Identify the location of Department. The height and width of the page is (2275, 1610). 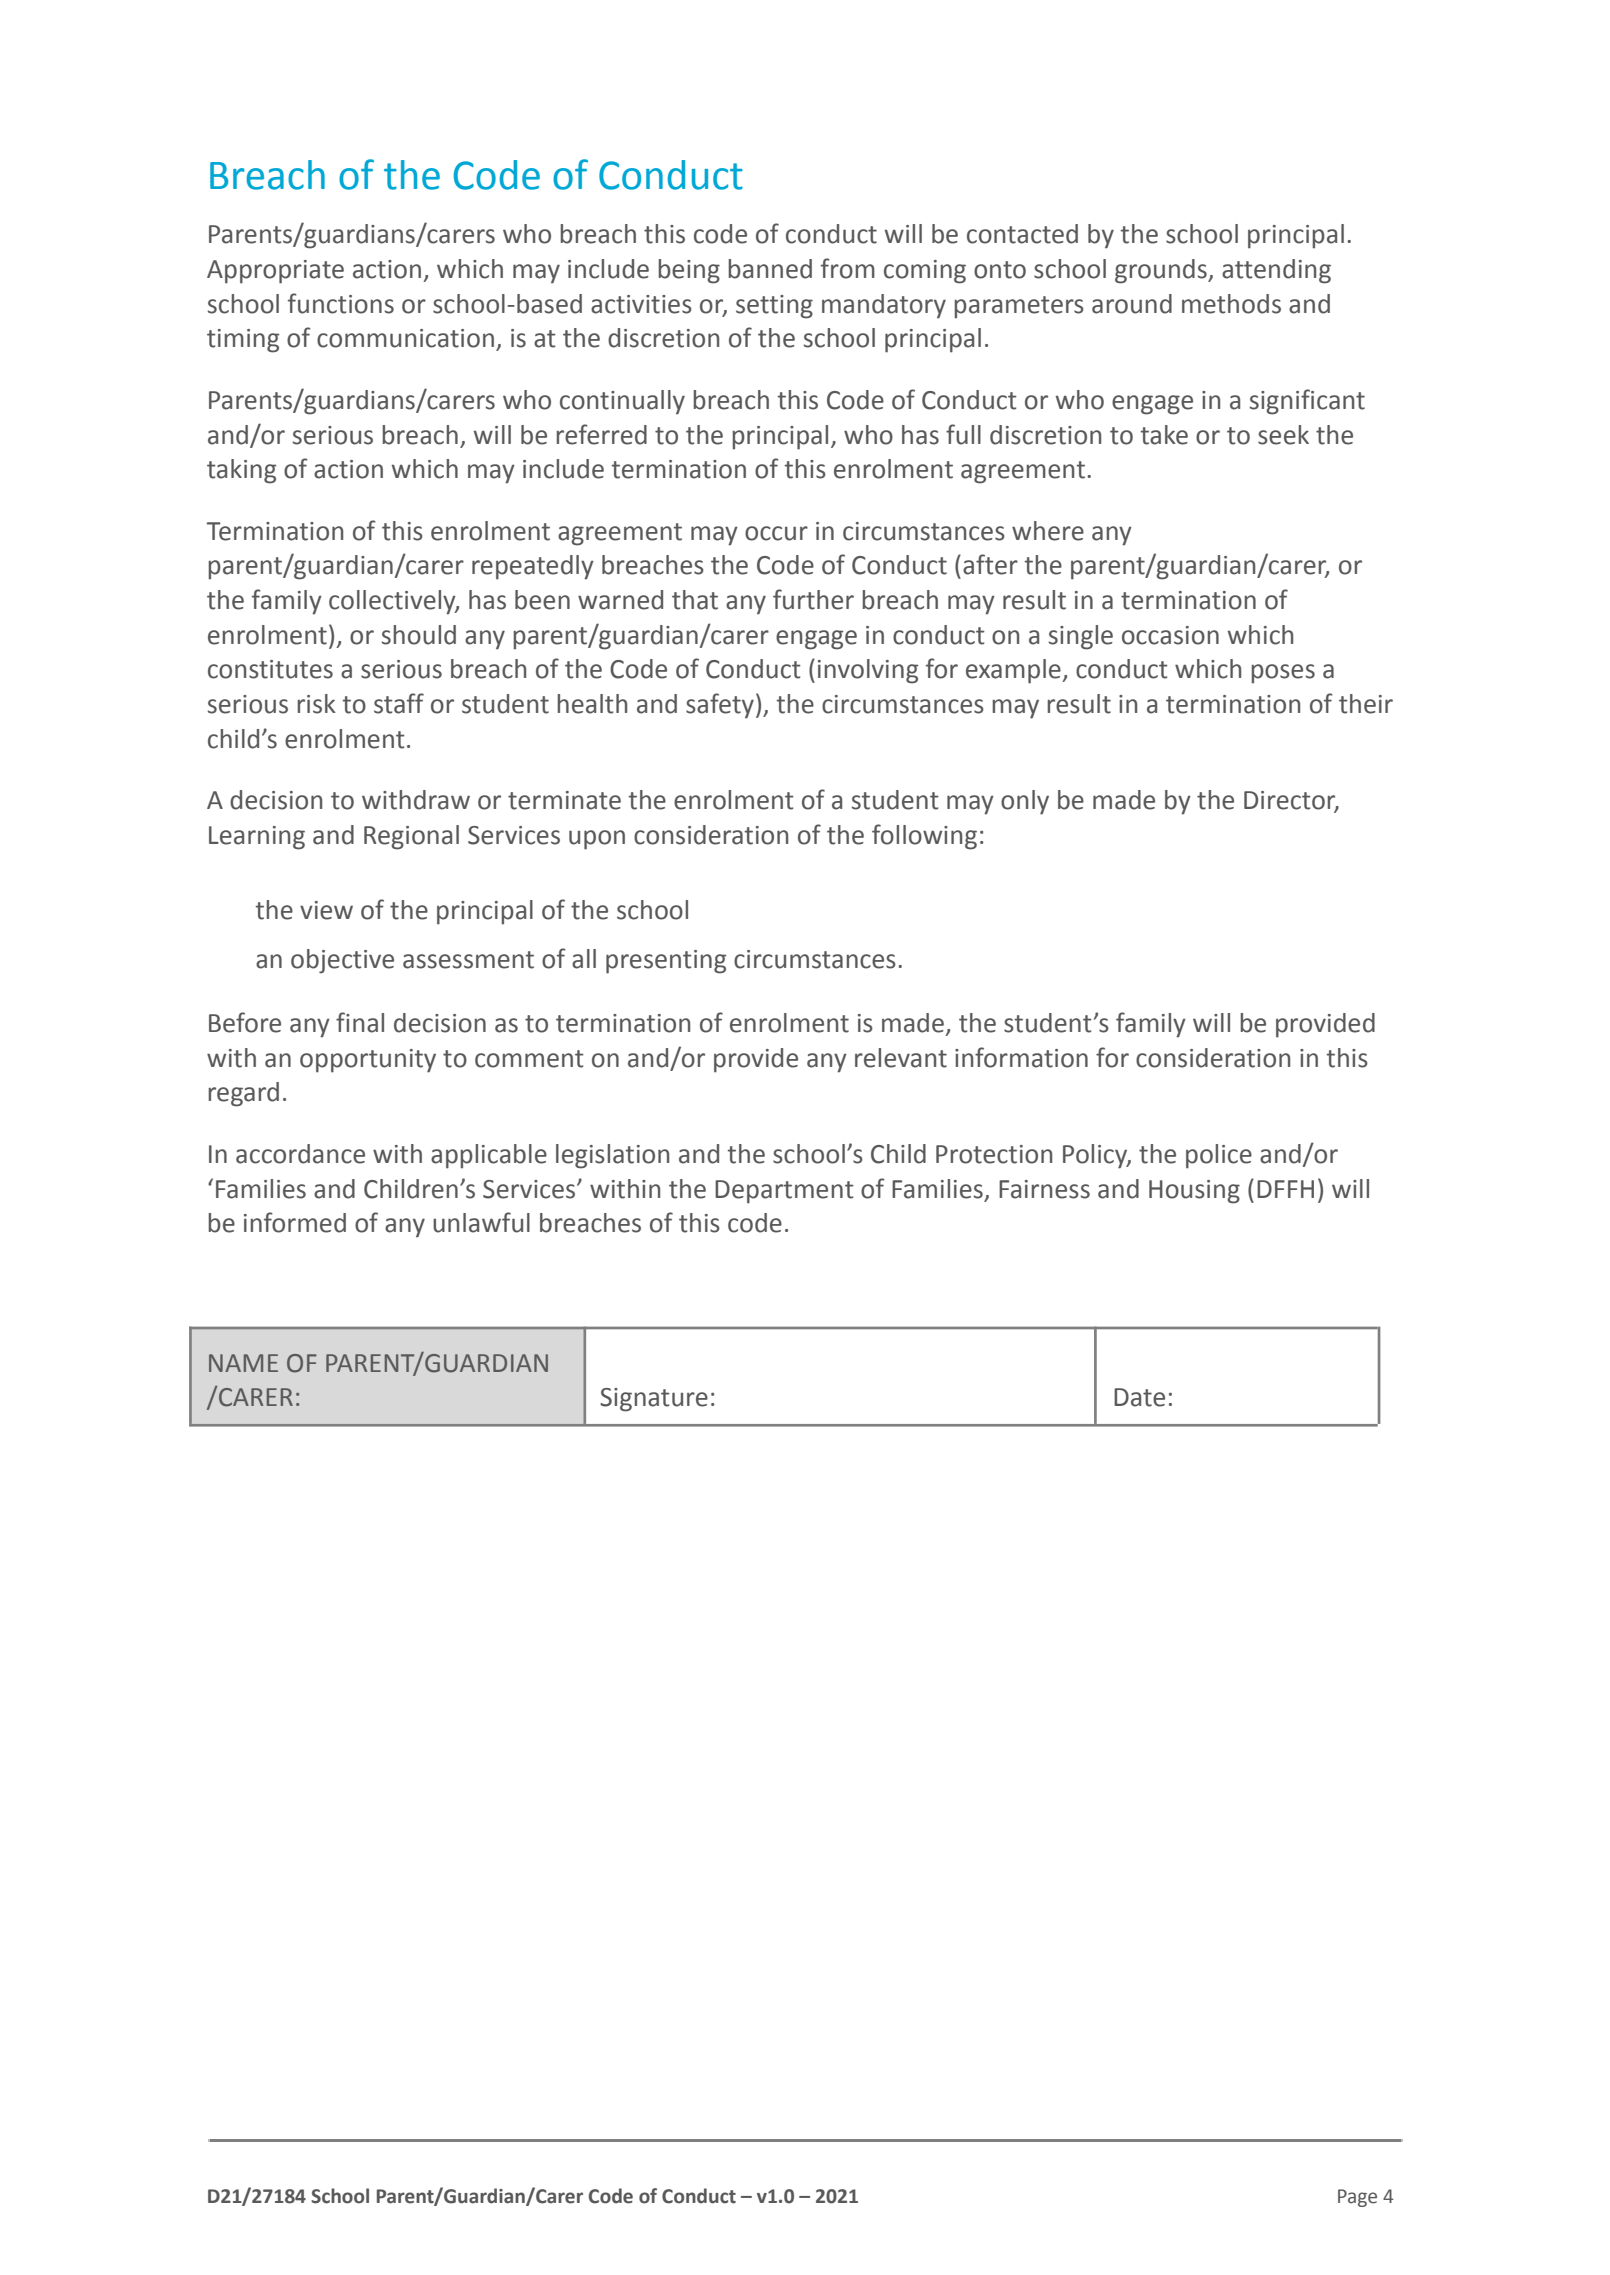
(784, 1192).
